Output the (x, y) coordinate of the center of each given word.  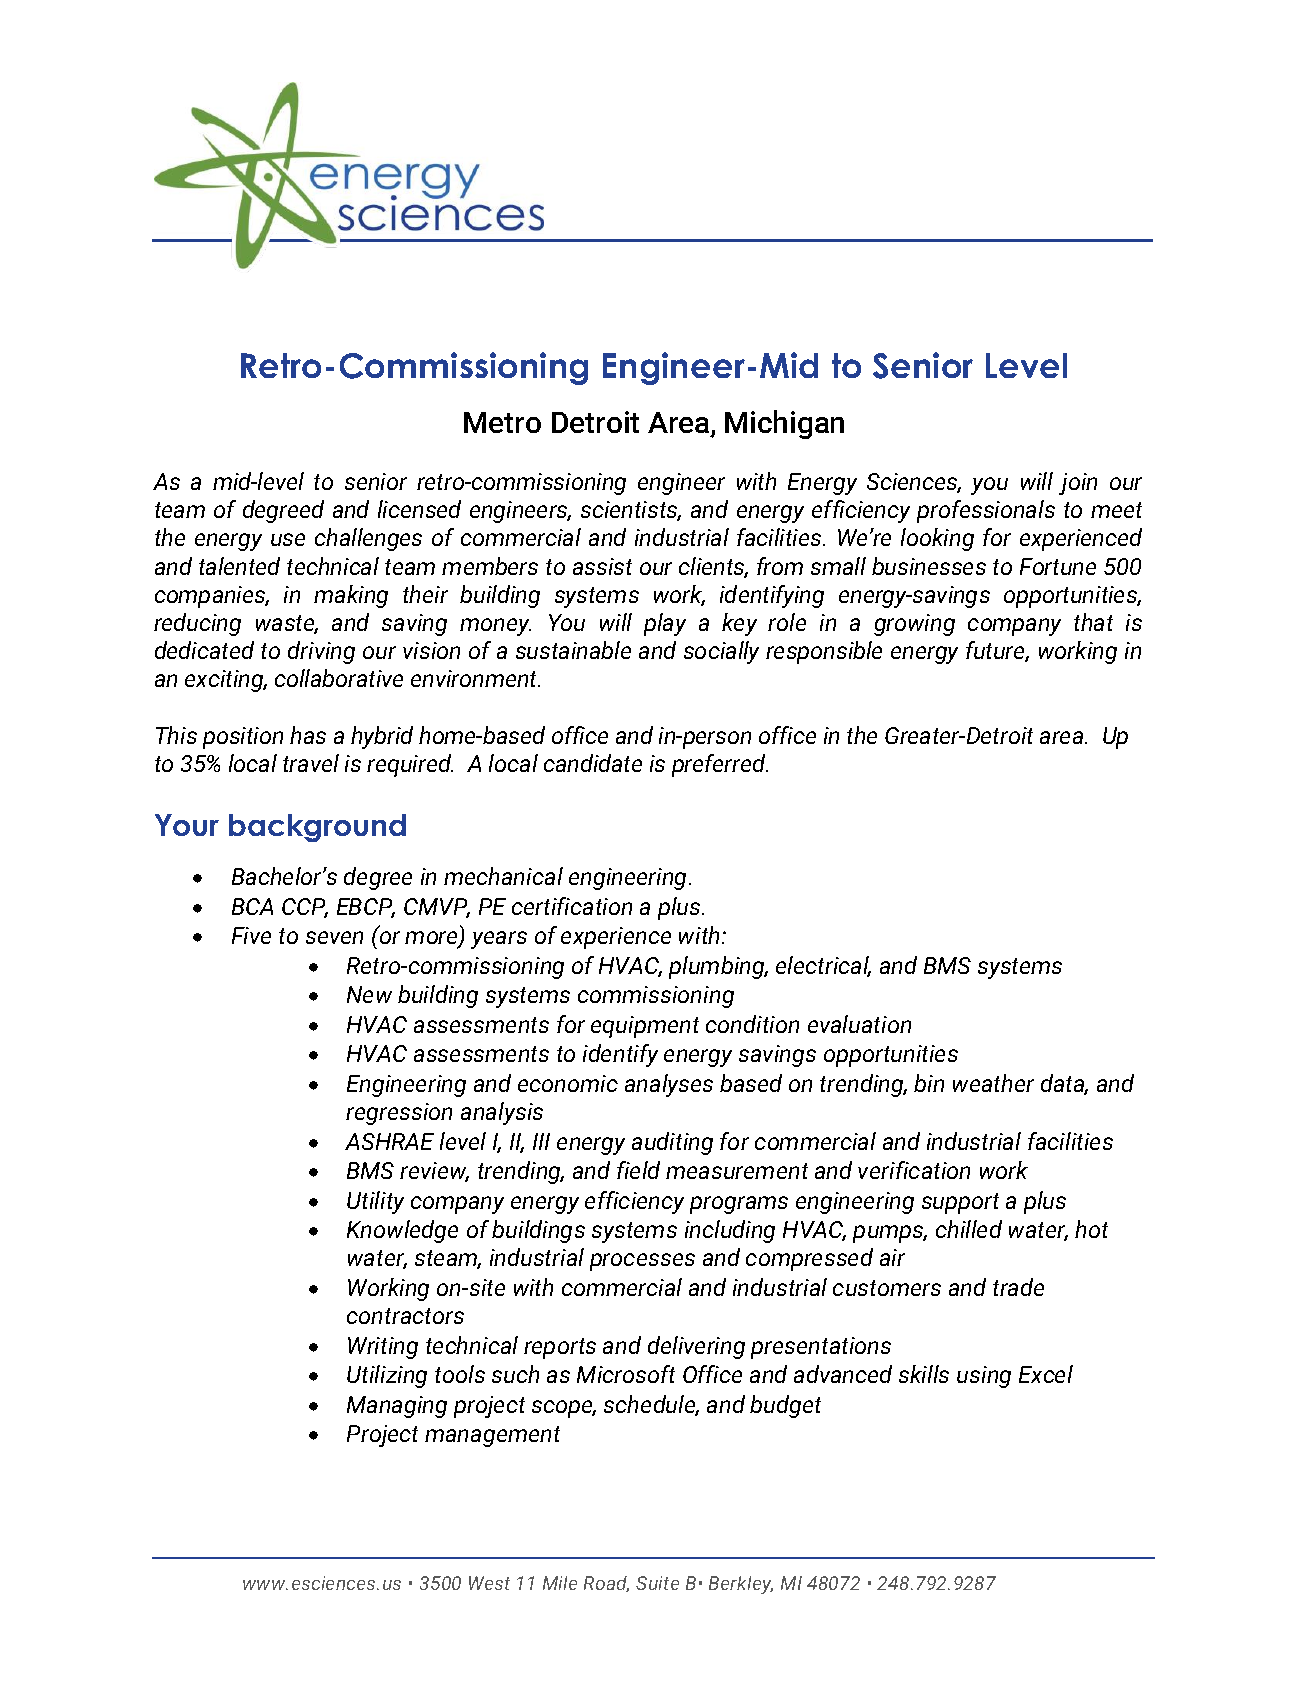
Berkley (741, 1585)
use (288, 539)
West (489, 1583)
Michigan (784, 424)
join (1078, 484)
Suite (657, 1583)
